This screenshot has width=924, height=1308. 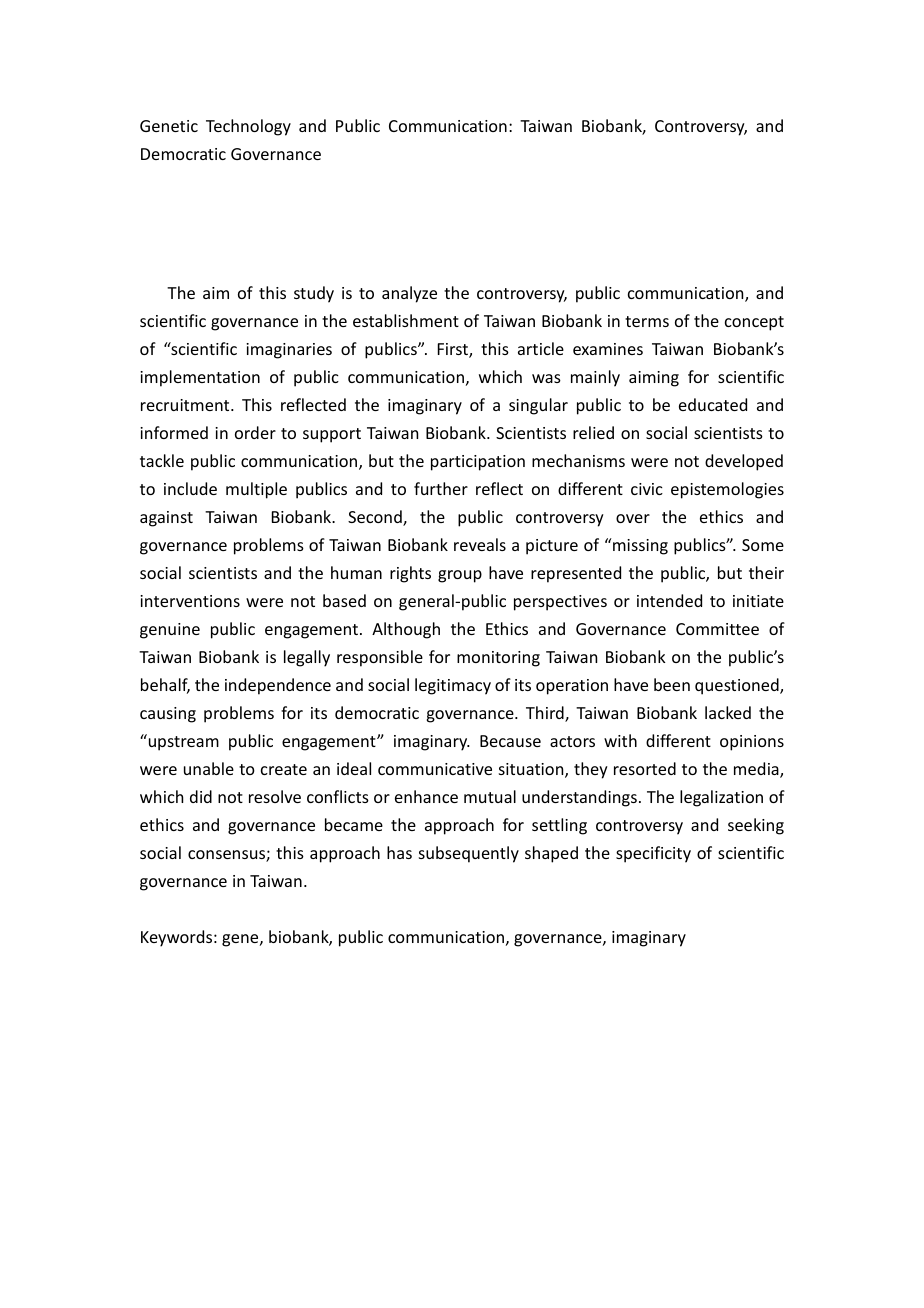 What do you see at coordinates (248, 127) in the screenshot?
I see `Technology` at bounding box center [248, 127].
